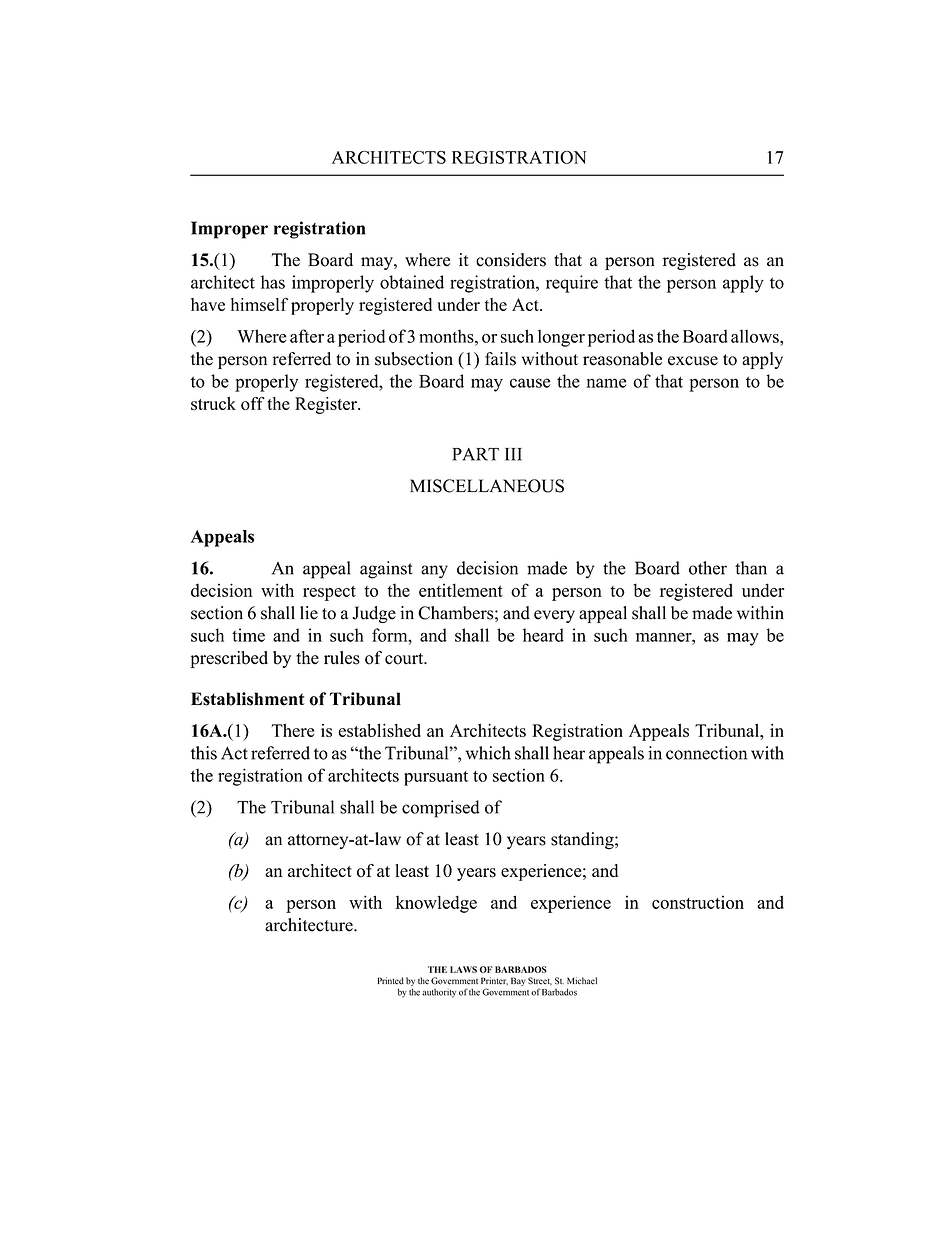 This screenshot has height=1233, width=952. Describe the element at coordinates (463, 969) in the screenshot. I see `LAWS` at that location.
